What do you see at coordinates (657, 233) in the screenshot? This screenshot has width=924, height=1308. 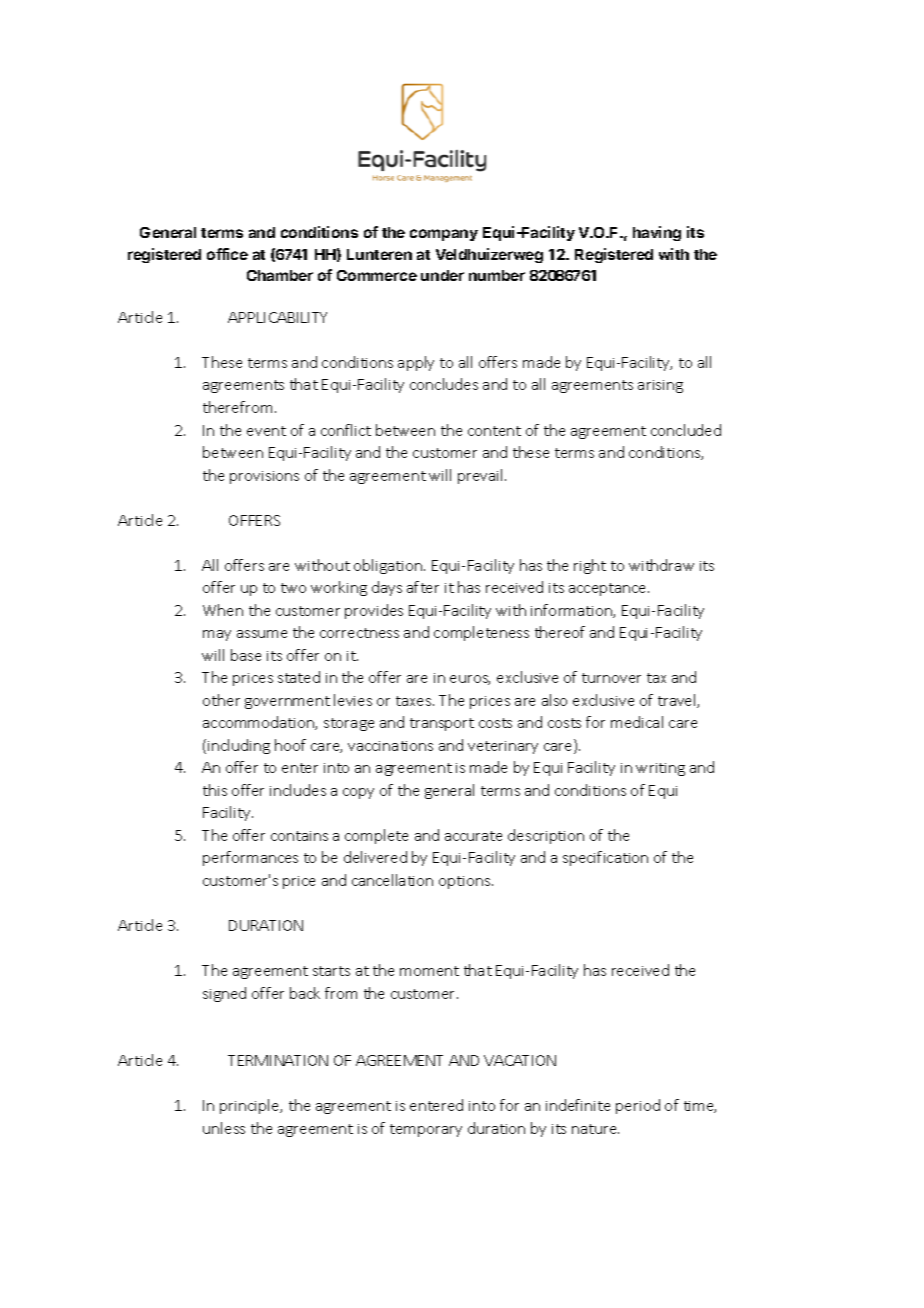 I see `having` at bounding box center [657, 233].
